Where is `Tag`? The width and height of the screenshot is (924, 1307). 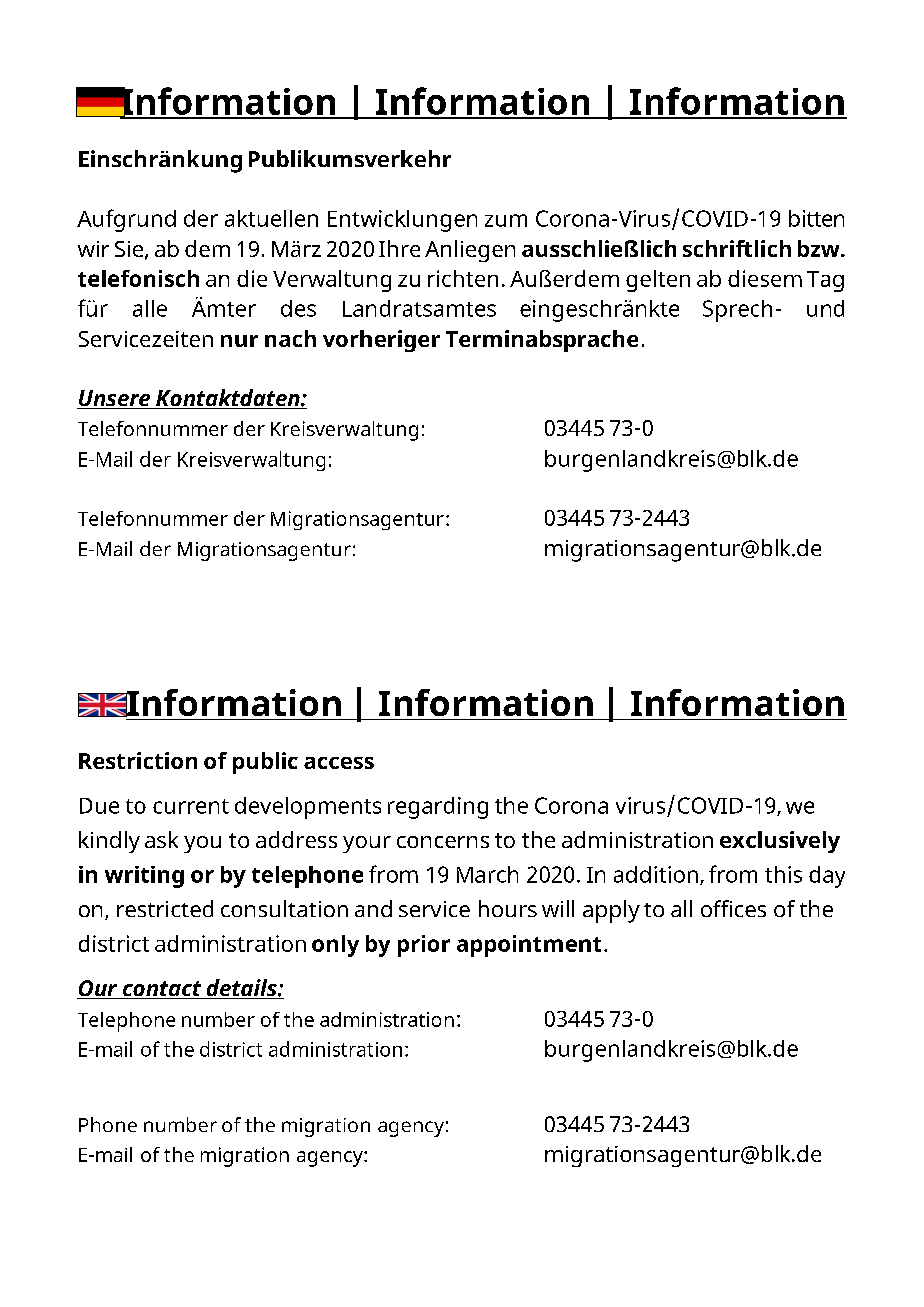
Tag is located at coordinates (825, 281).
